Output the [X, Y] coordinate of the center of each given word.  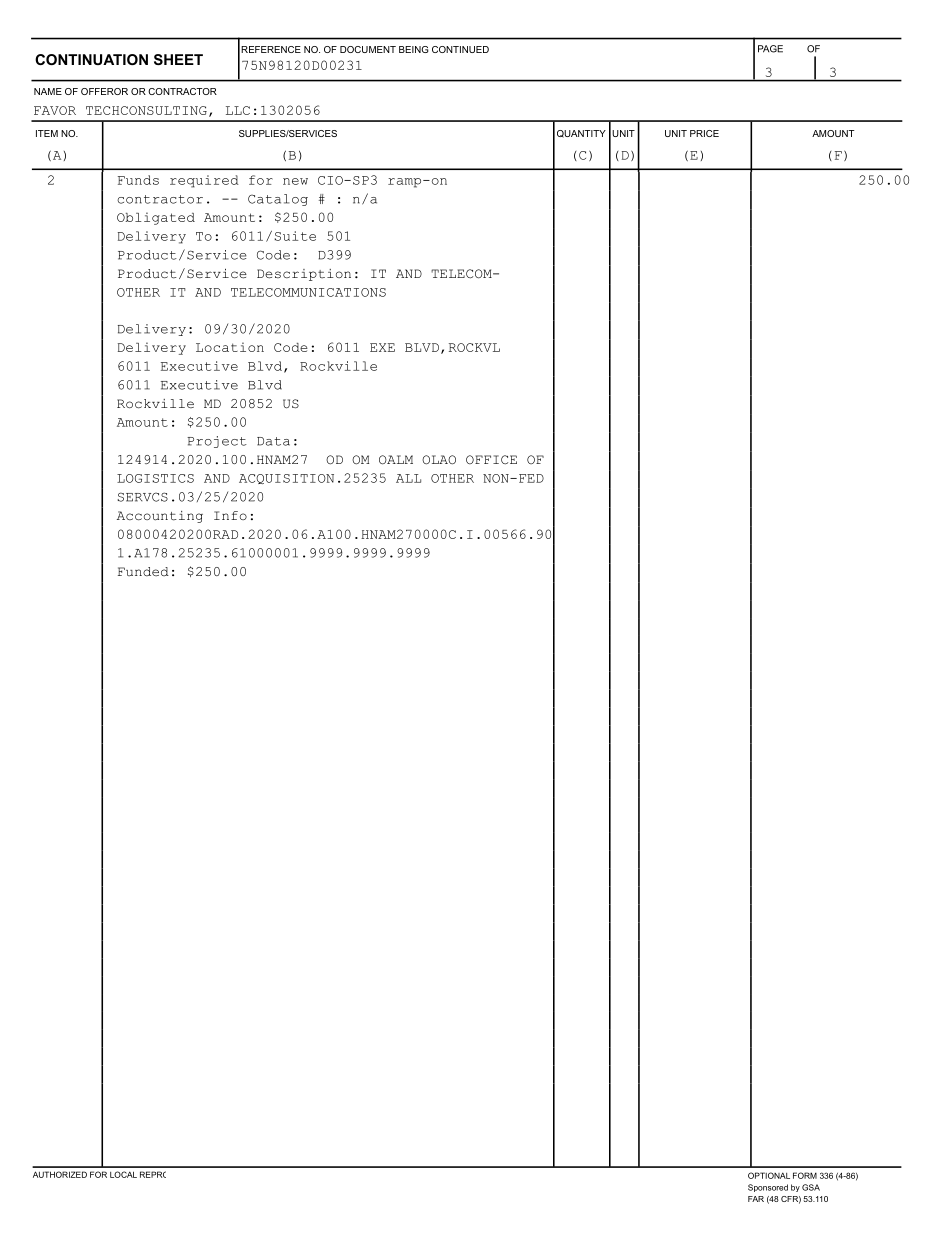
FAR [756, 1199]
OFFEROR [104, 91]
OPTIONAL [769, 1175]
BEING [414, 49]
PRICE [704, 133]
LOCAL [123, 1174]
